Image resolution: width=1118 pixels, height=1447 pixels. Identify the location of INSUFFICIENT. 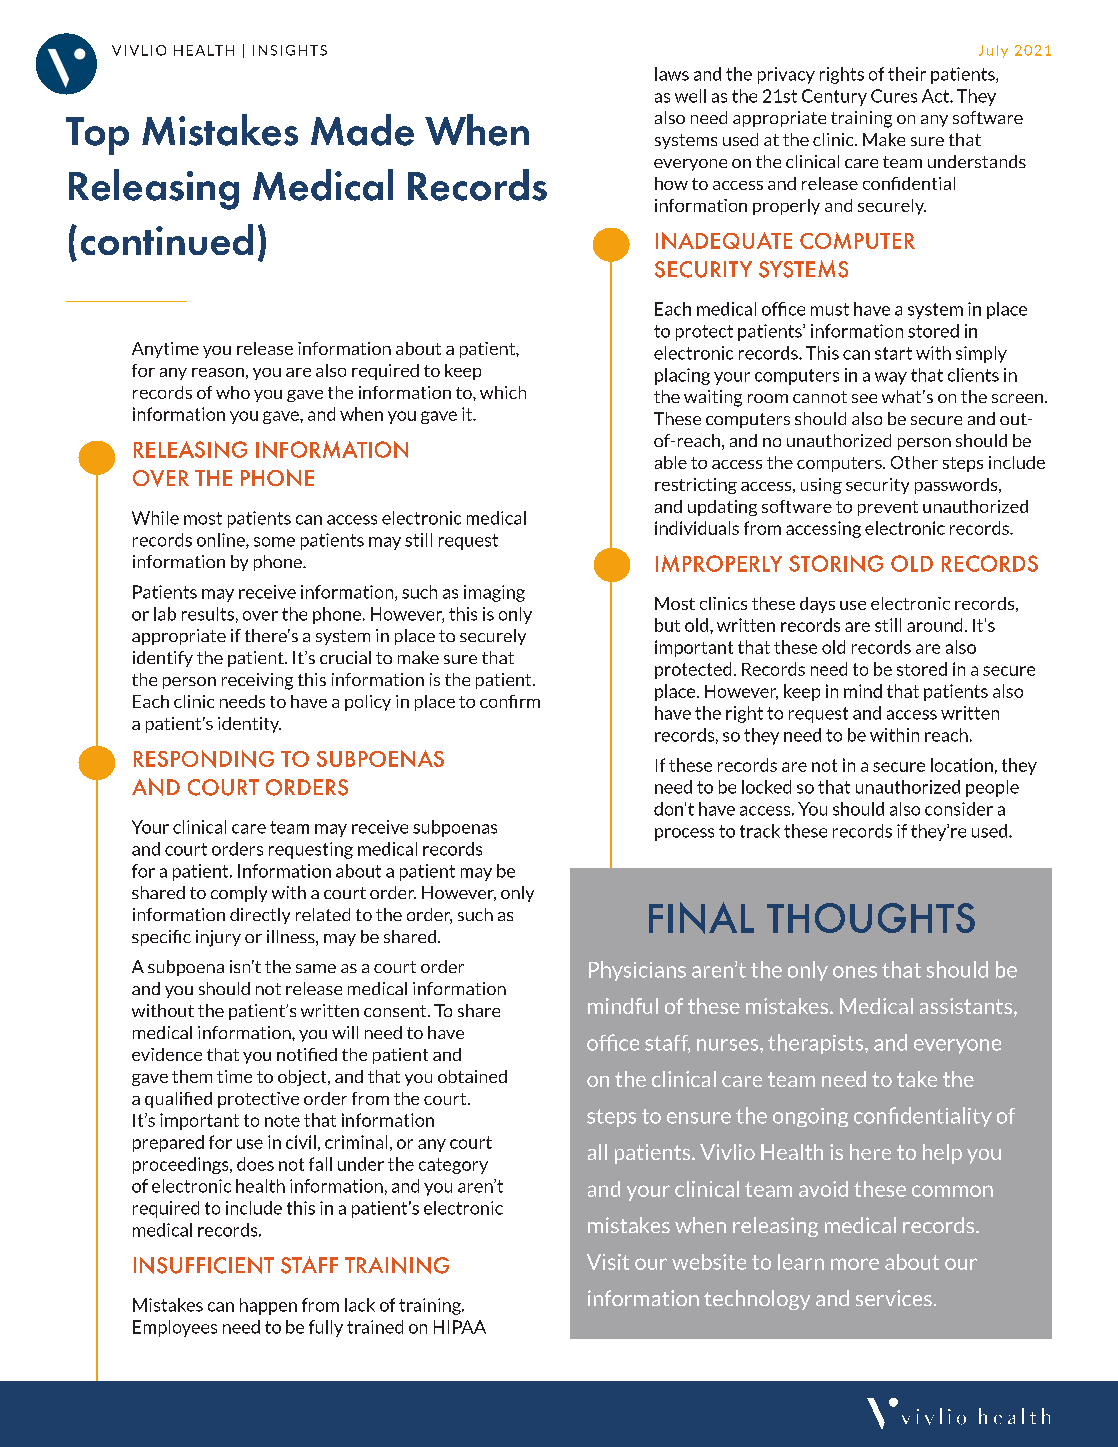
(204, 1265).
